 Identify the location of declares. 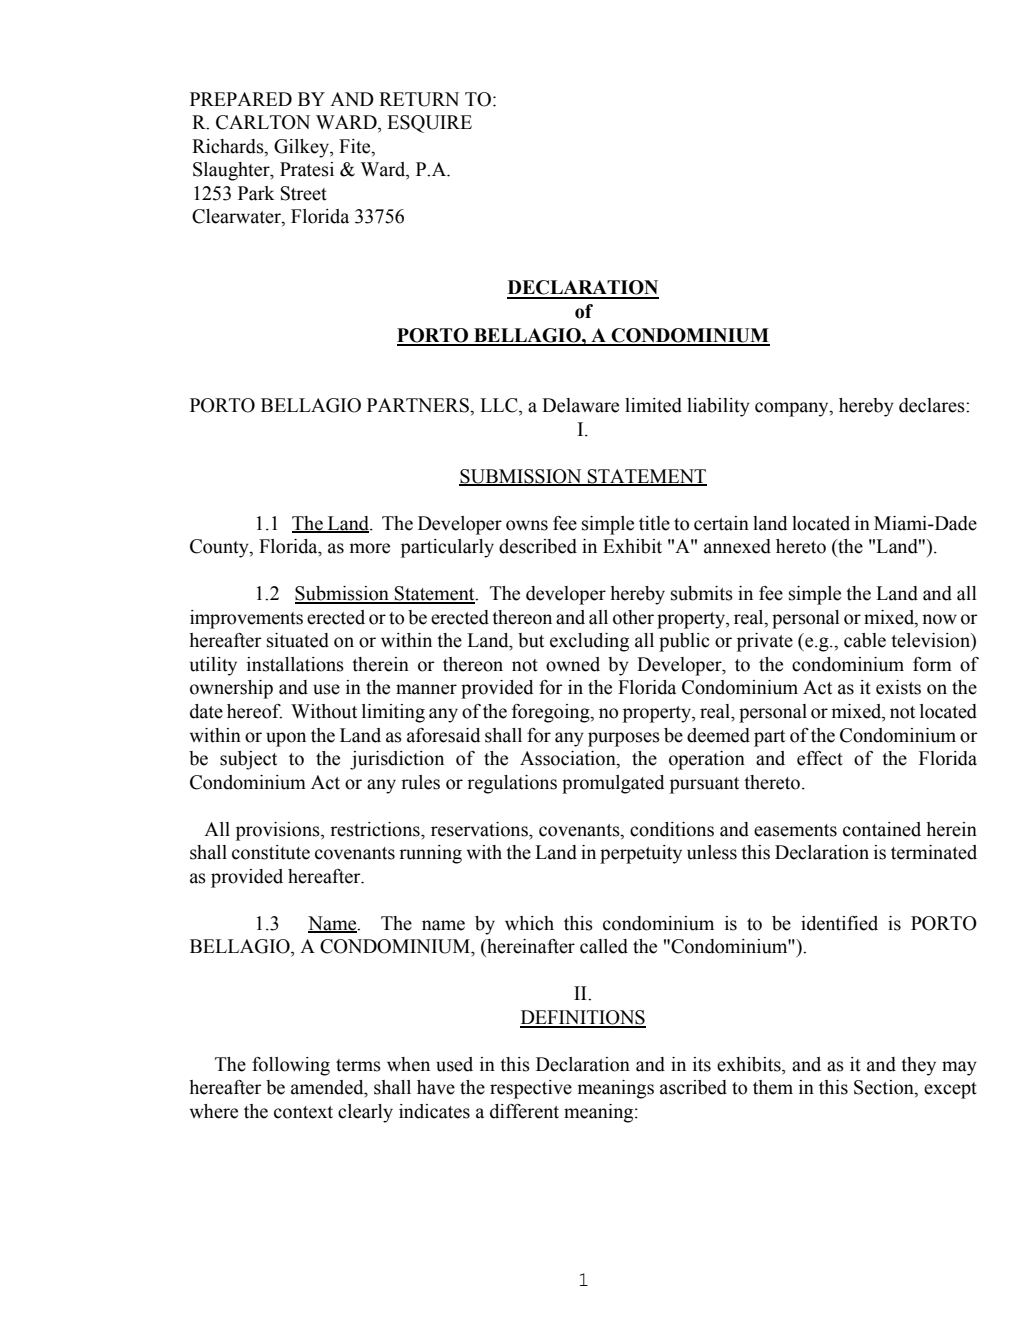
(933, 405).
